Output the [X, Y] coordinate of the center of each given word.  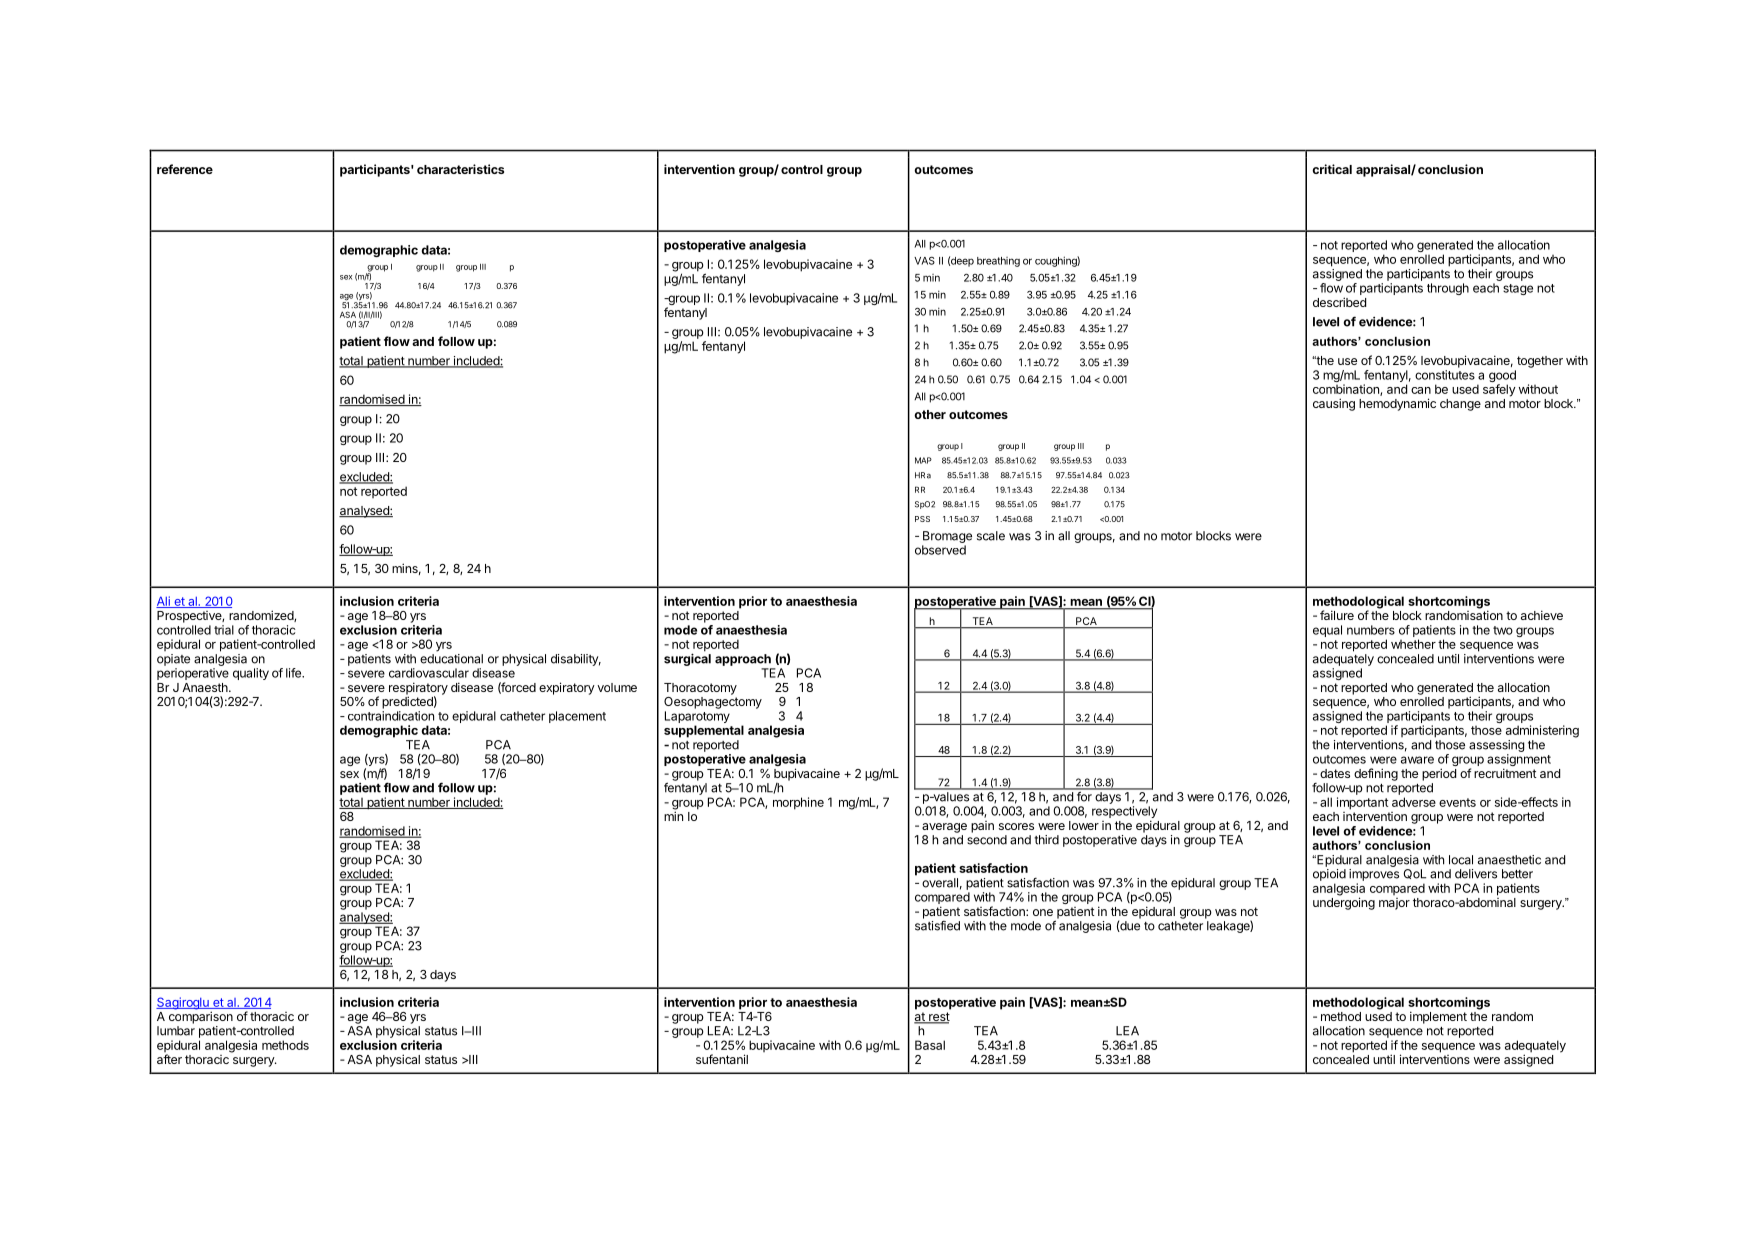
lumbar [176, 1031]
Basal [930, 1045]
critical [1332, 169]
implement [1438, 1017]
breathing [998, 262]
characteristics [460, 169]
